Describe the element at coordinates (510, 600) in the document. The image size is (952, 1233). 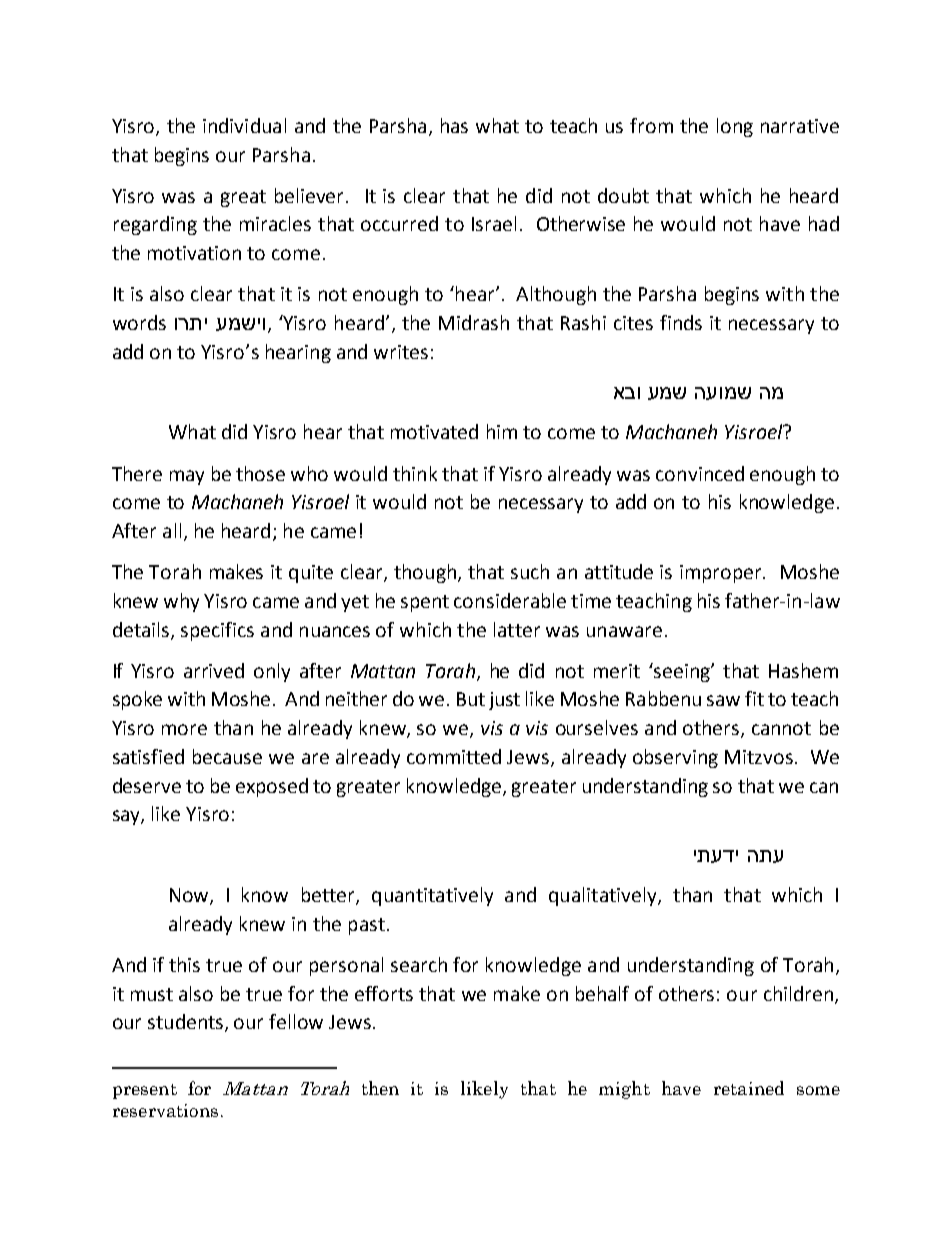
I see `considerable` at that location.
